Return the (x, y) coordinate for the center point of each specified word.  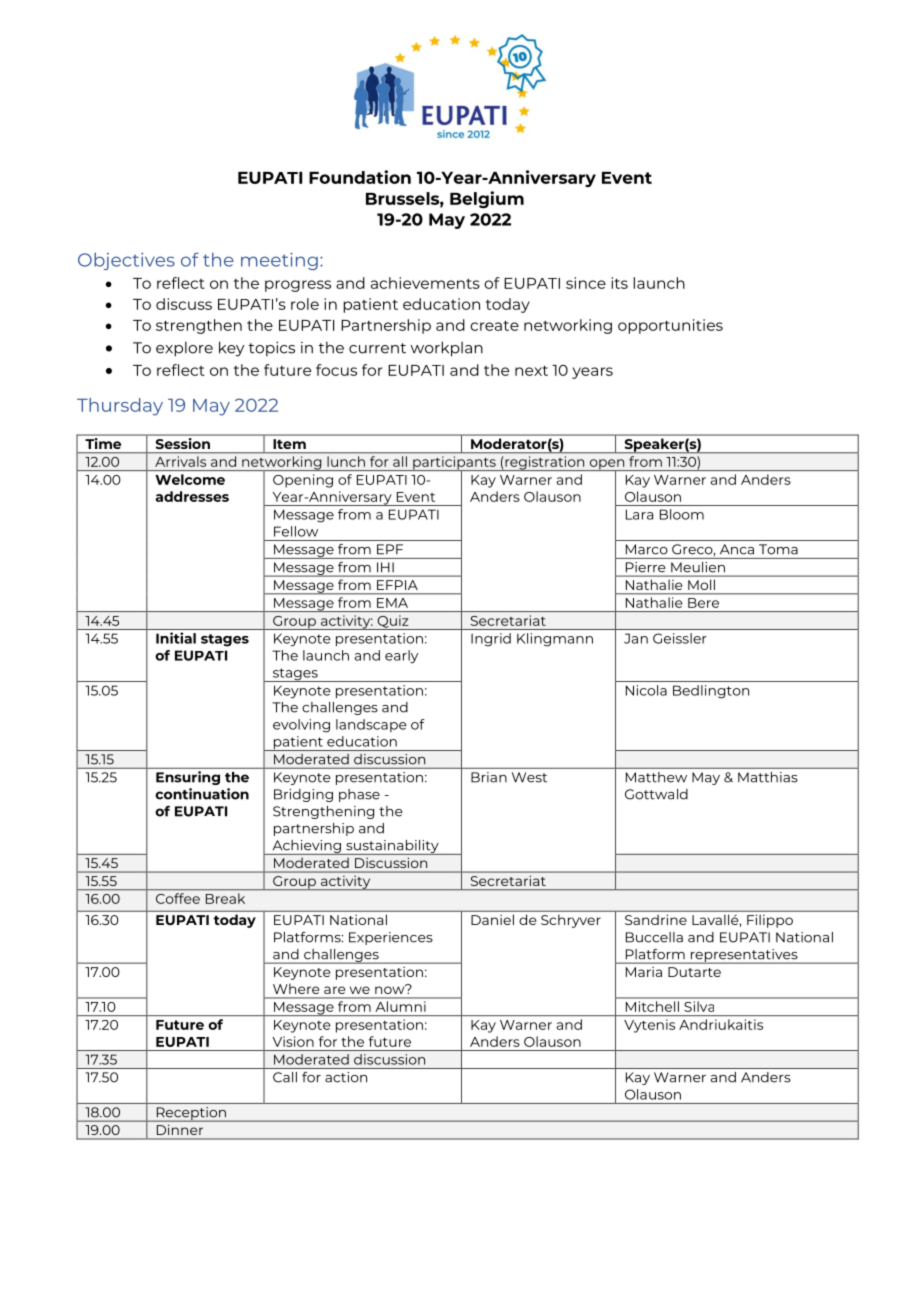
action (346, 1077)
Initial (176, 638)
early (401, 657)
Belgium (487, 199)
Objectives (126, 261)
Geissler (680, 638)
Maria (644, 972)
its (619, 283)
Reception (191, 1114)
